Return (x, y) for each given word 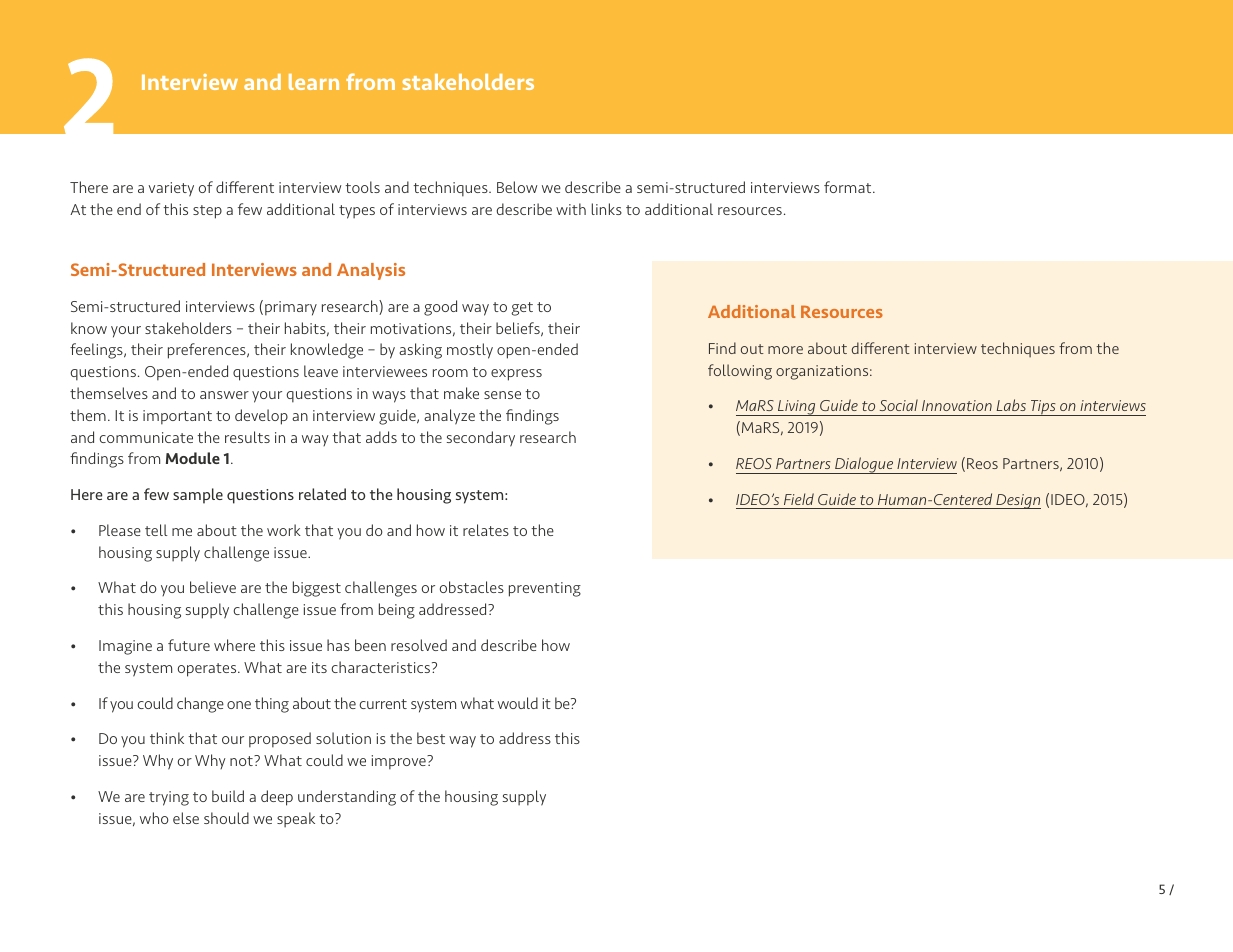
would (518, 703)
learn (314, 82)
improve (400, 762)
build (228, 796)
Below (517, 187)
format (849, 187)
